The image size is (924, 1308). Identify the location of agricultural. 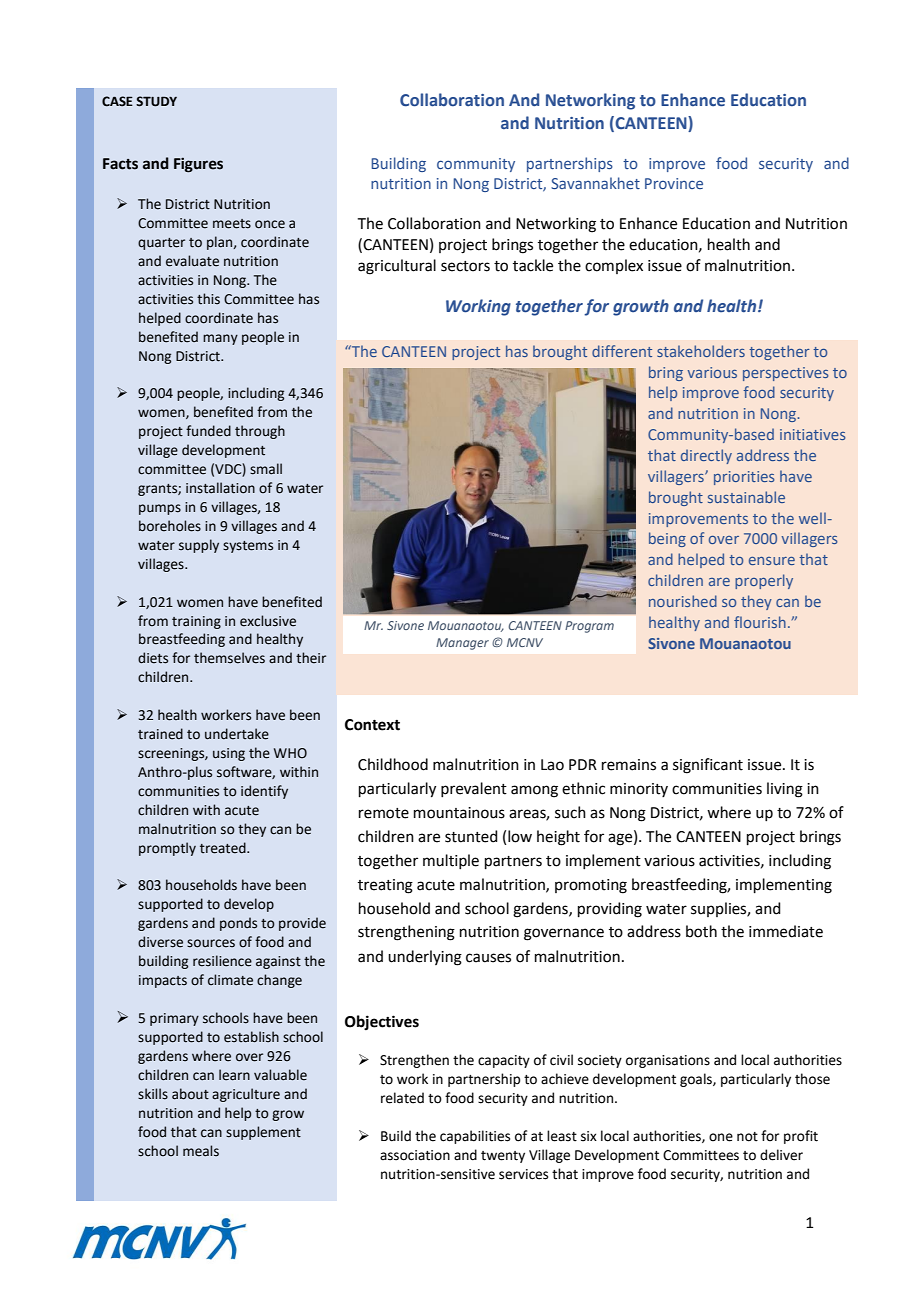
(397, 267).
